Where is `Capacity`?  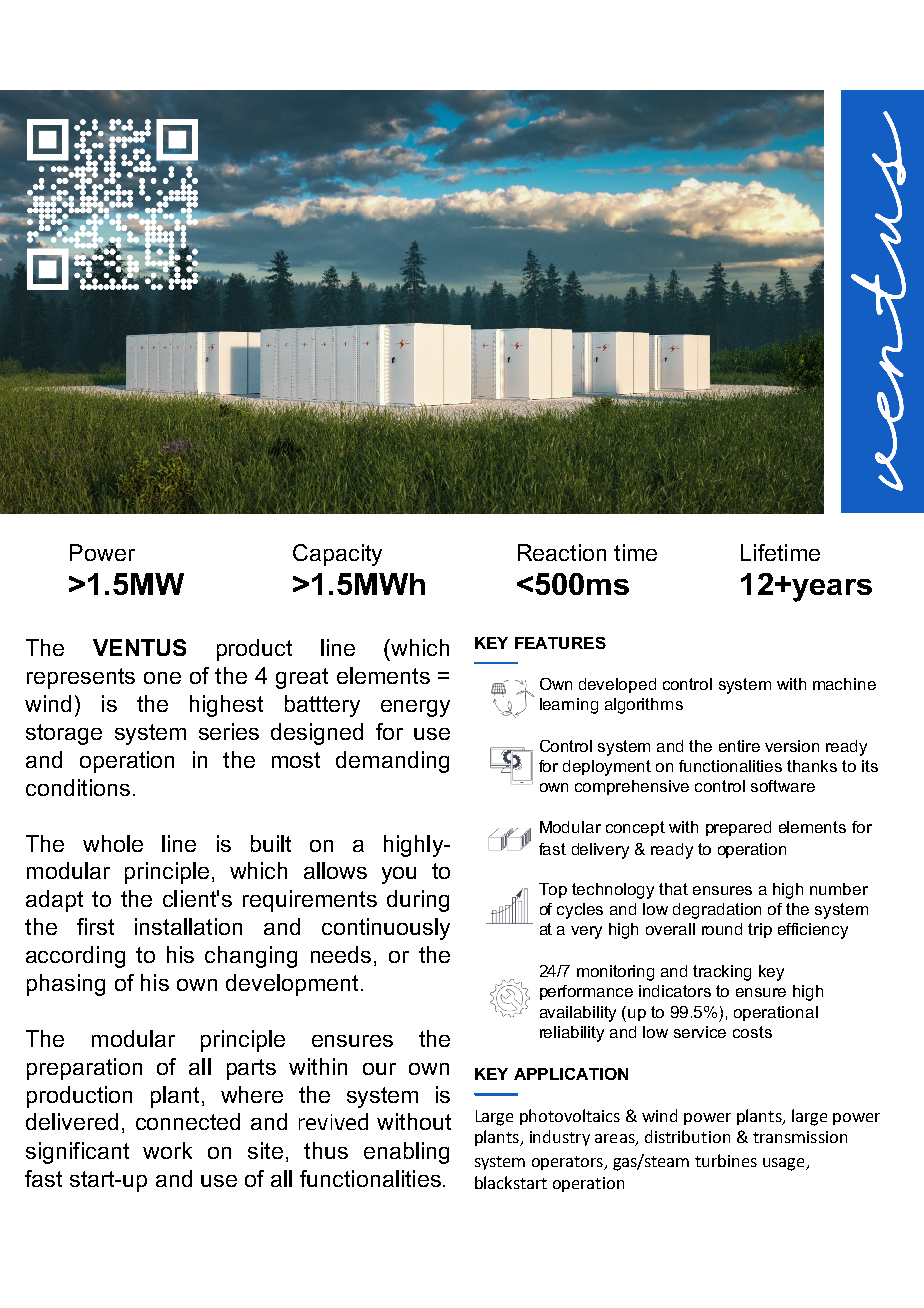
Capacity is located at coordinates (337, 555).
